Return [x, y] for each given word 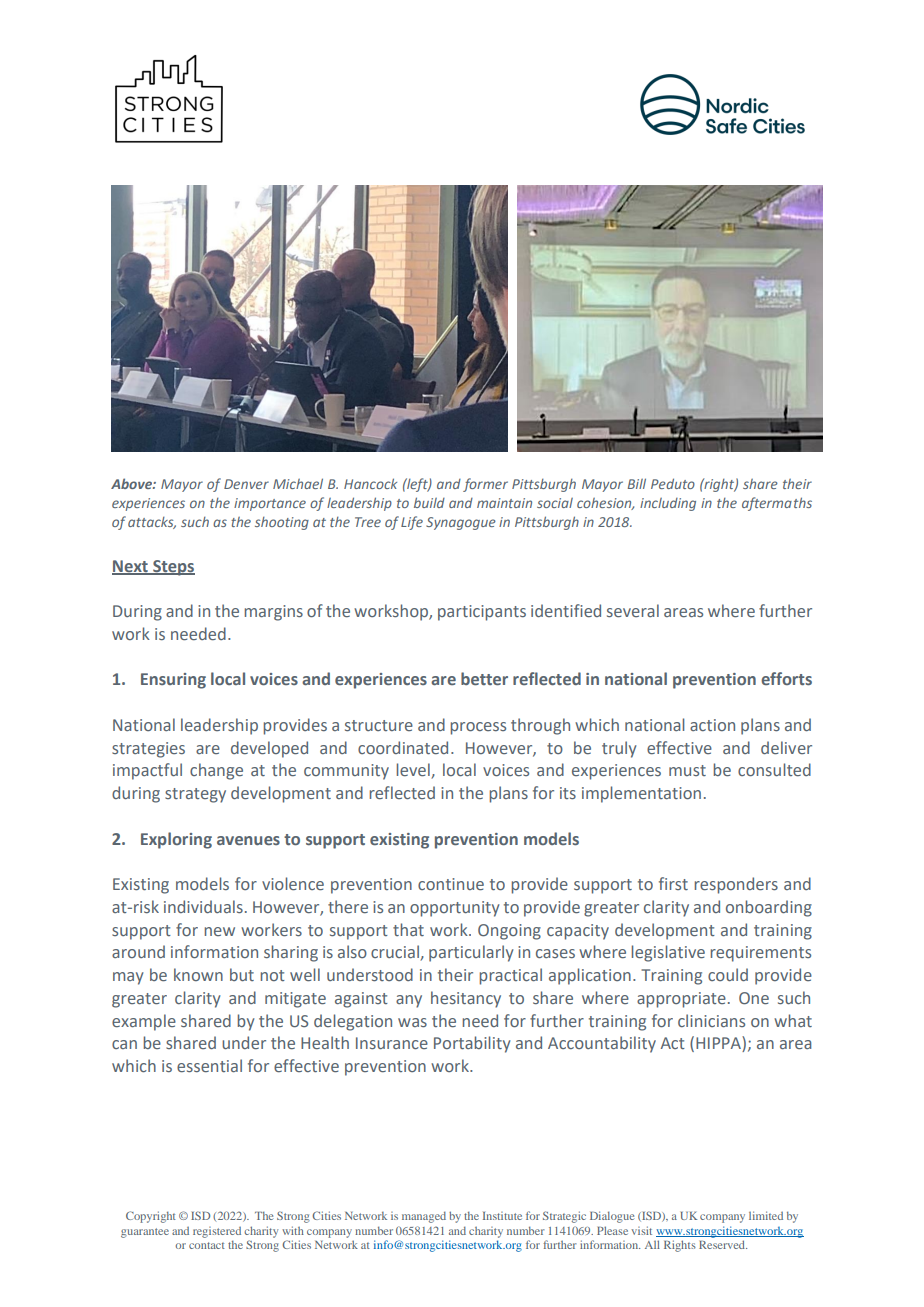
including [668, 504]
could [728, 974]
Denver [246, 484]
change [216, 771]
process [478, 728]
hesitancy [466, 999]
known [198, 974]
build [429, 502]
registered [217, 1232]
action [712, 725]
